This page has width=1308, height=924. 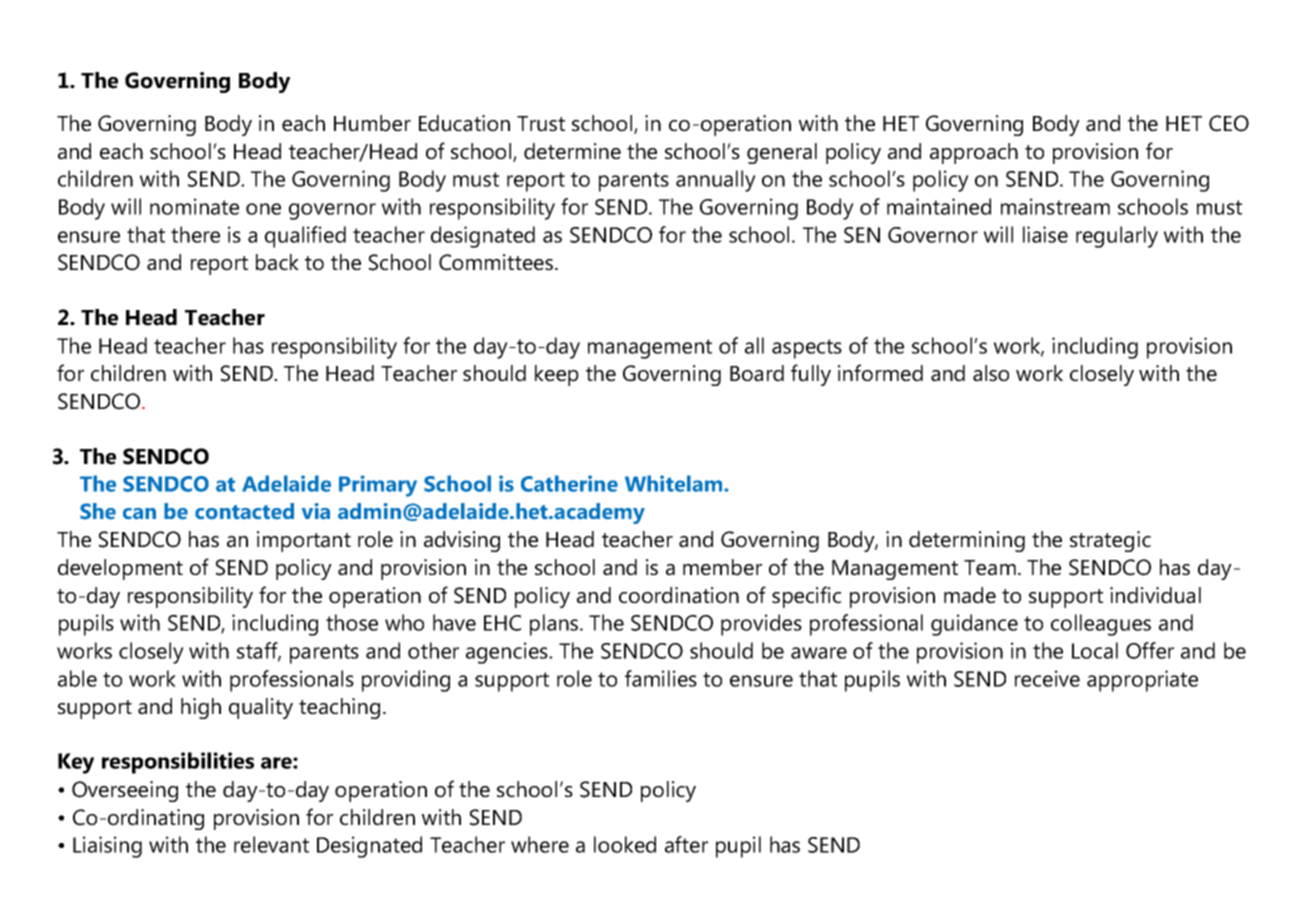 I want to click on strategic, so click(x=1110, y=541).
